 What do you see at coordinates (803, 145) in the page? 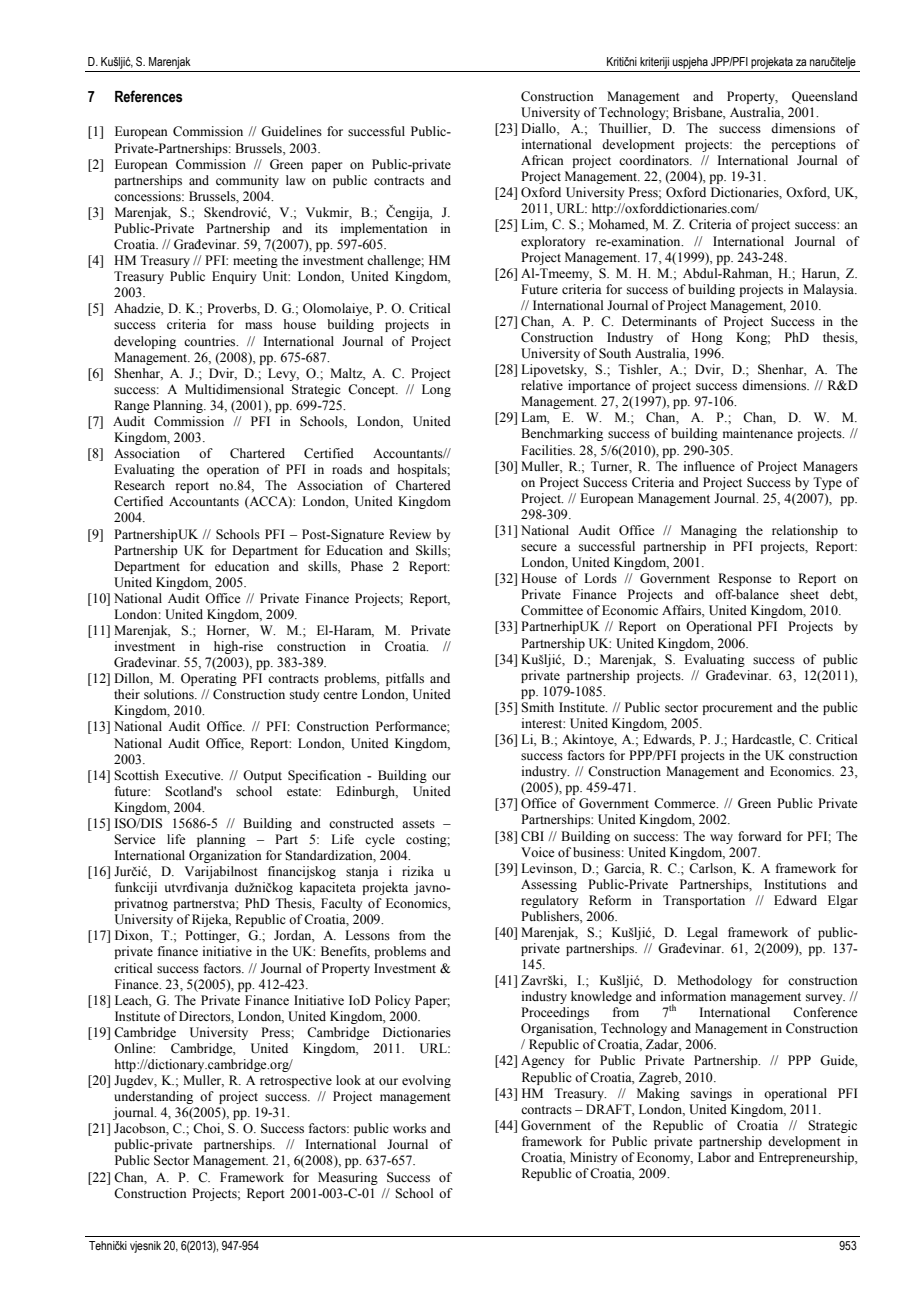
I see `perceptions` at bounding box center [803, 145].
